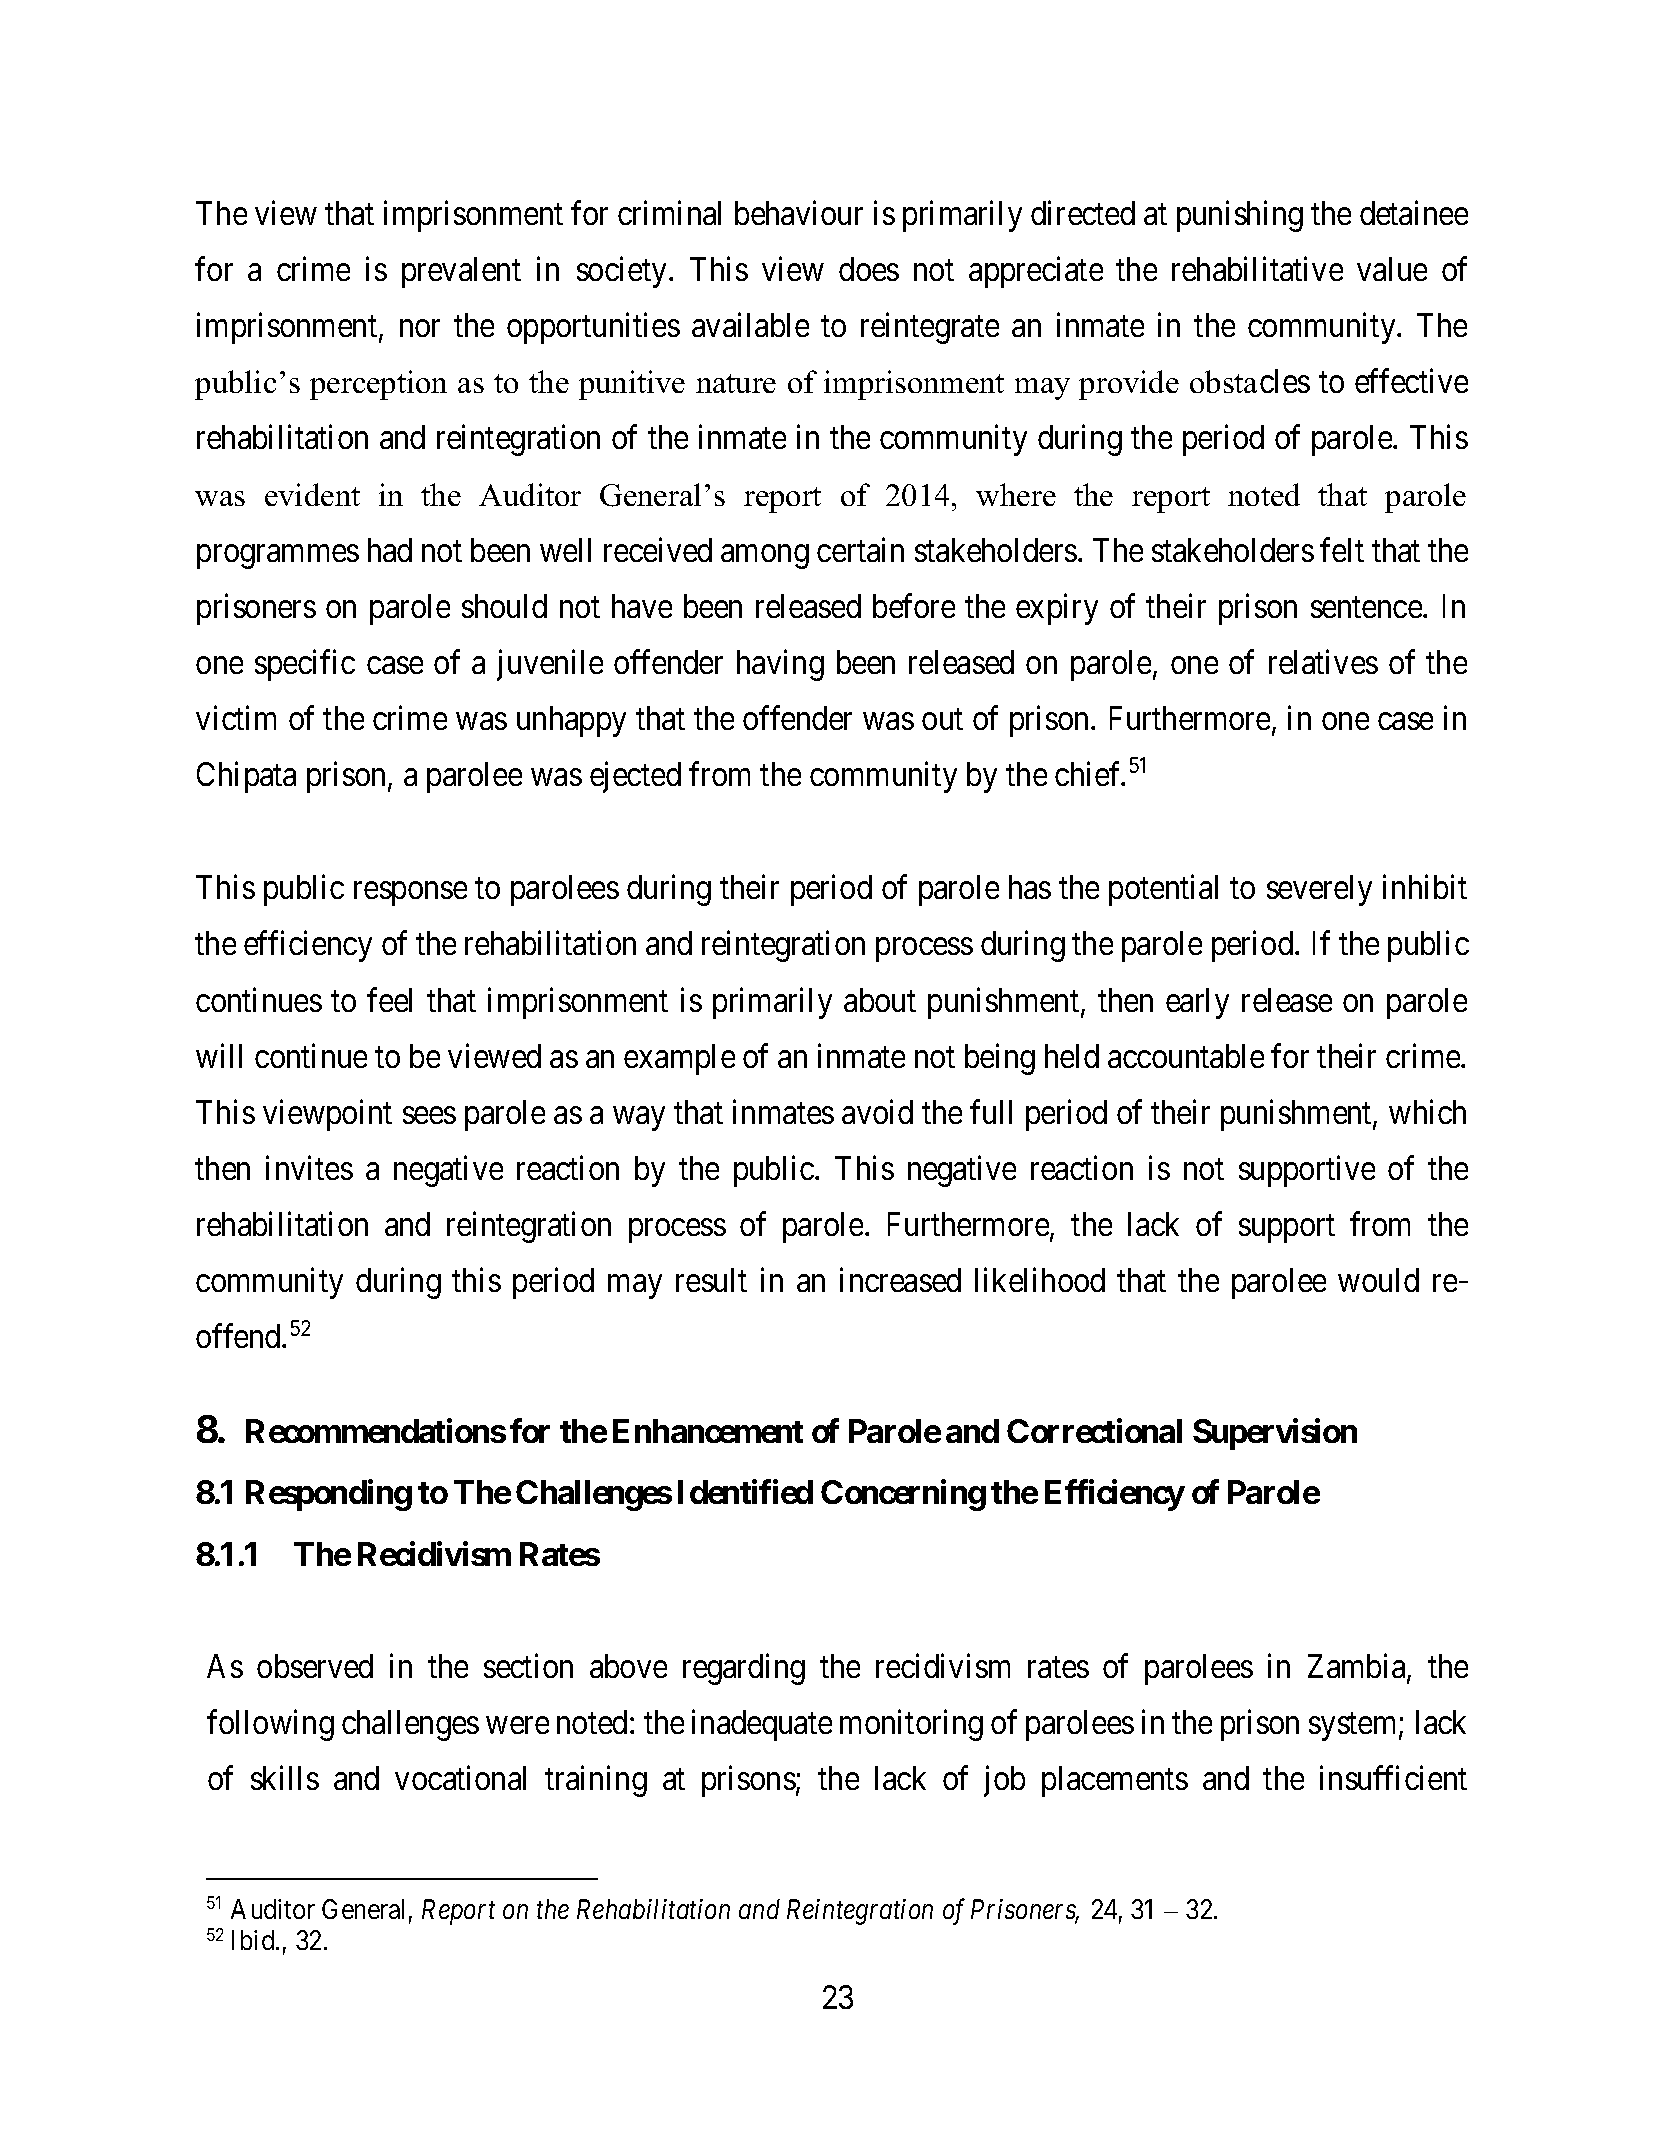  Describe the element at coordinates (461, 272) in the image. I see `prevalent` at that location.
